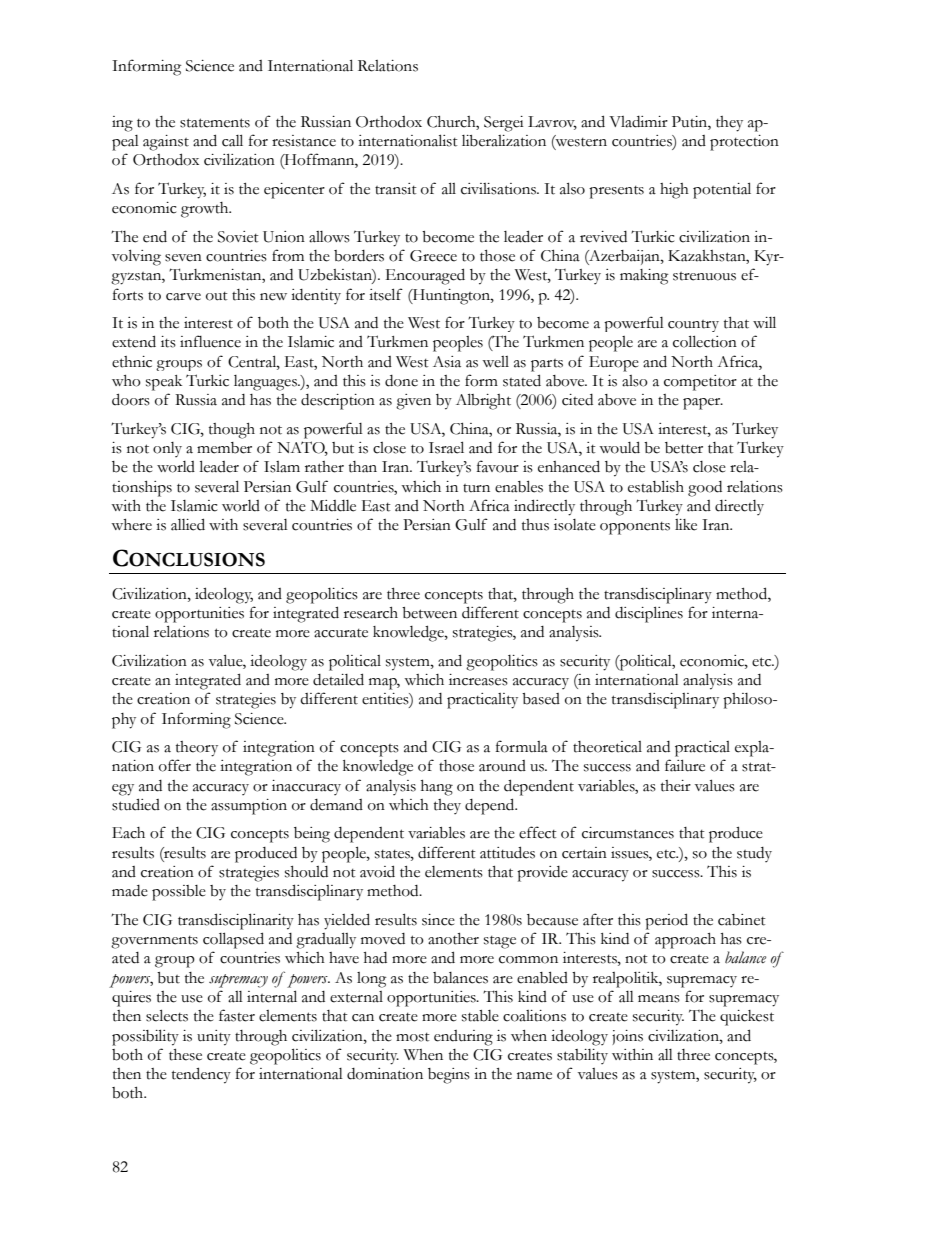 The height and width of the page is (1233, 952). What do you see at coordinates (429, 613) in the page?
I see `between` at bounding box center [429, 613].
